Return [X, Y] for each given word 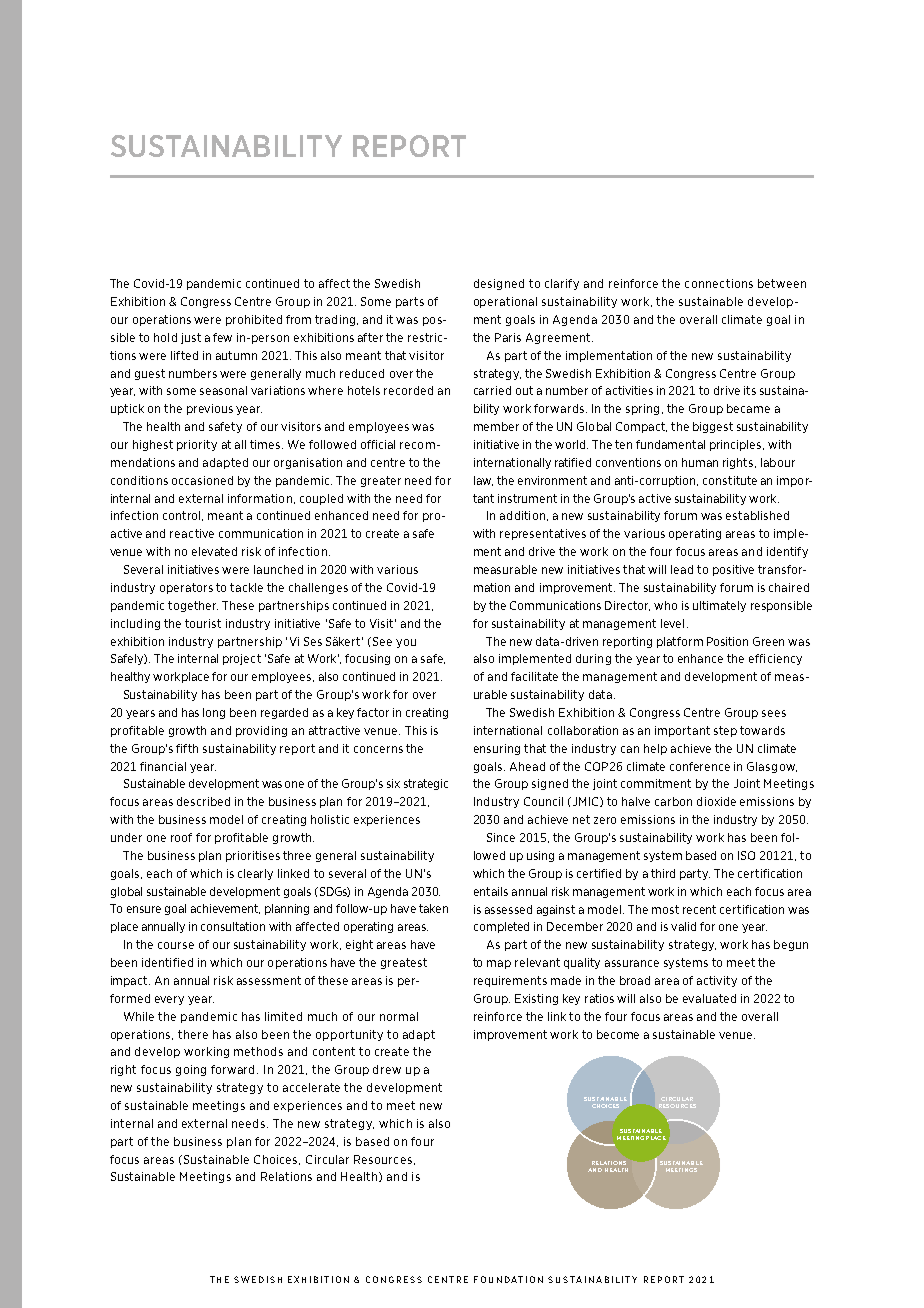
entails [491, 891]
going [191, 1070]
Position [727, 641]
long [214, 713]
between [782, 283]
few [222, 337]
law [483, 481]
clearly [255, 874]
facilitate [534, 676]
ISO [746, 855]
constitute [730, 480]
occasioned [202, 480]
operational [505, 302]
